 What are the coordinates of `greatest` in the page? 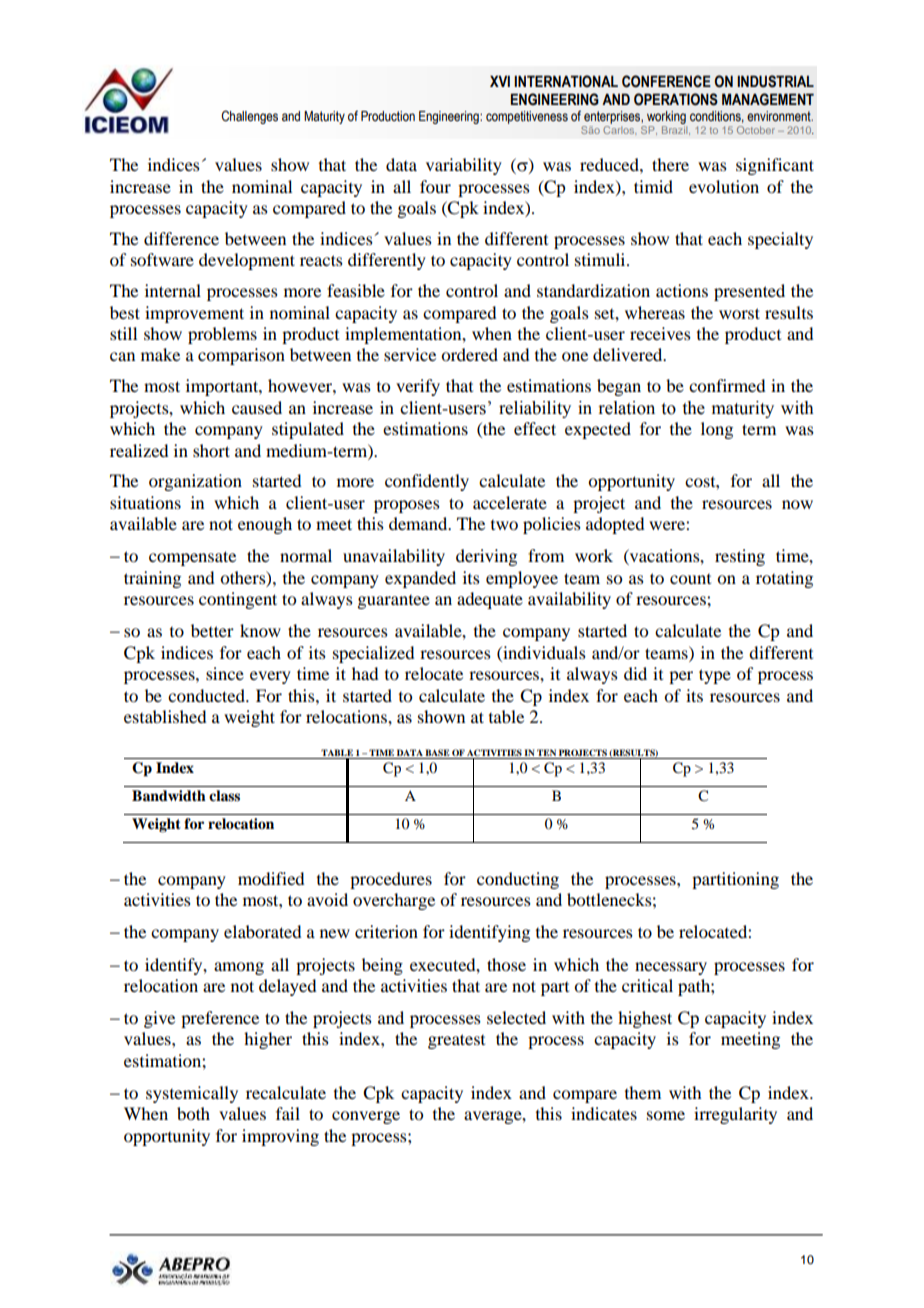 It's located at (456, 1041).
